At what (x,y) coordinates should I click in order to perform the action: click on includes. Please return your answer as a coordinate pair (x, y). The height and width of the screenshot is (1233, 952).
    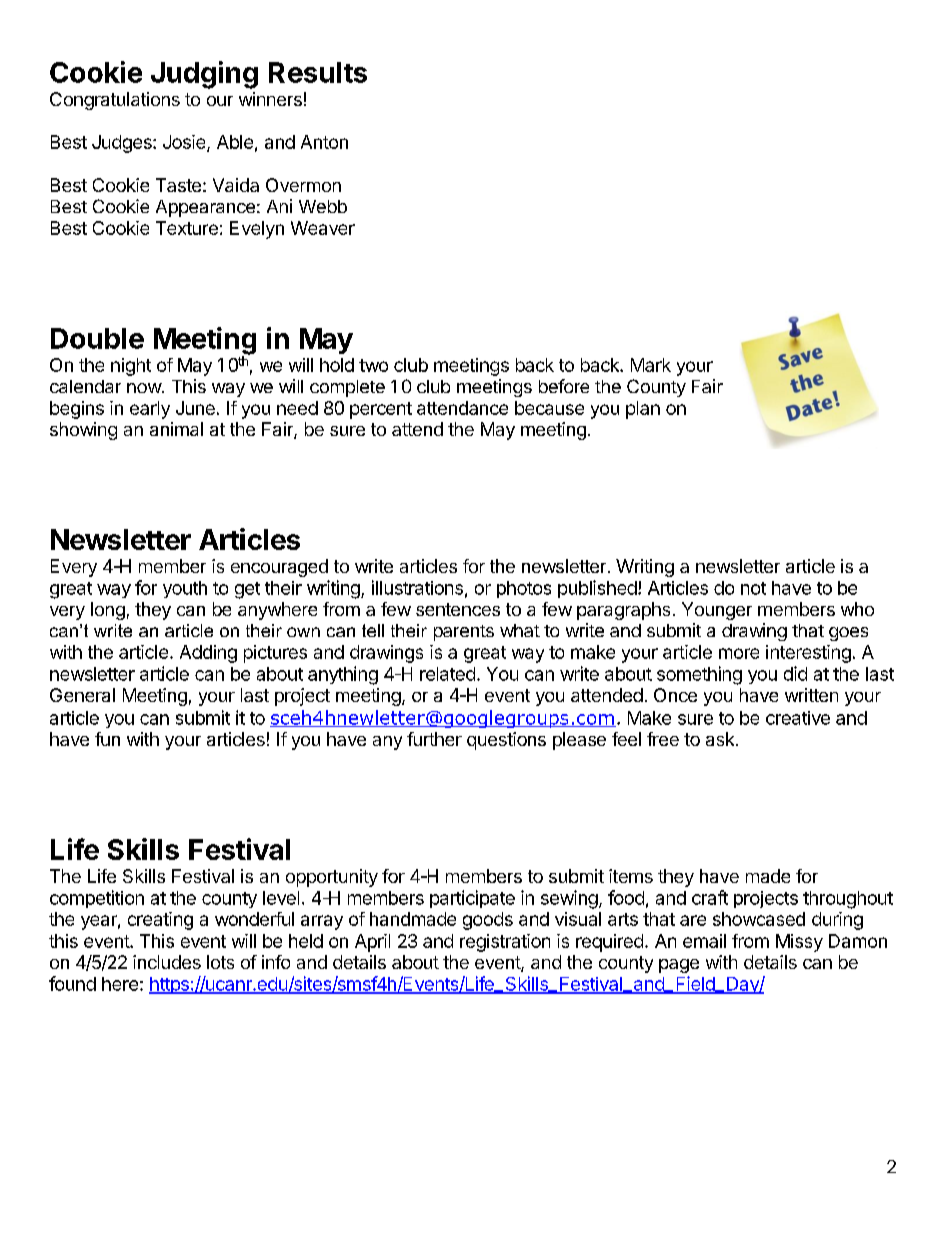
    Looking at the image, I should click on (167, 962).
